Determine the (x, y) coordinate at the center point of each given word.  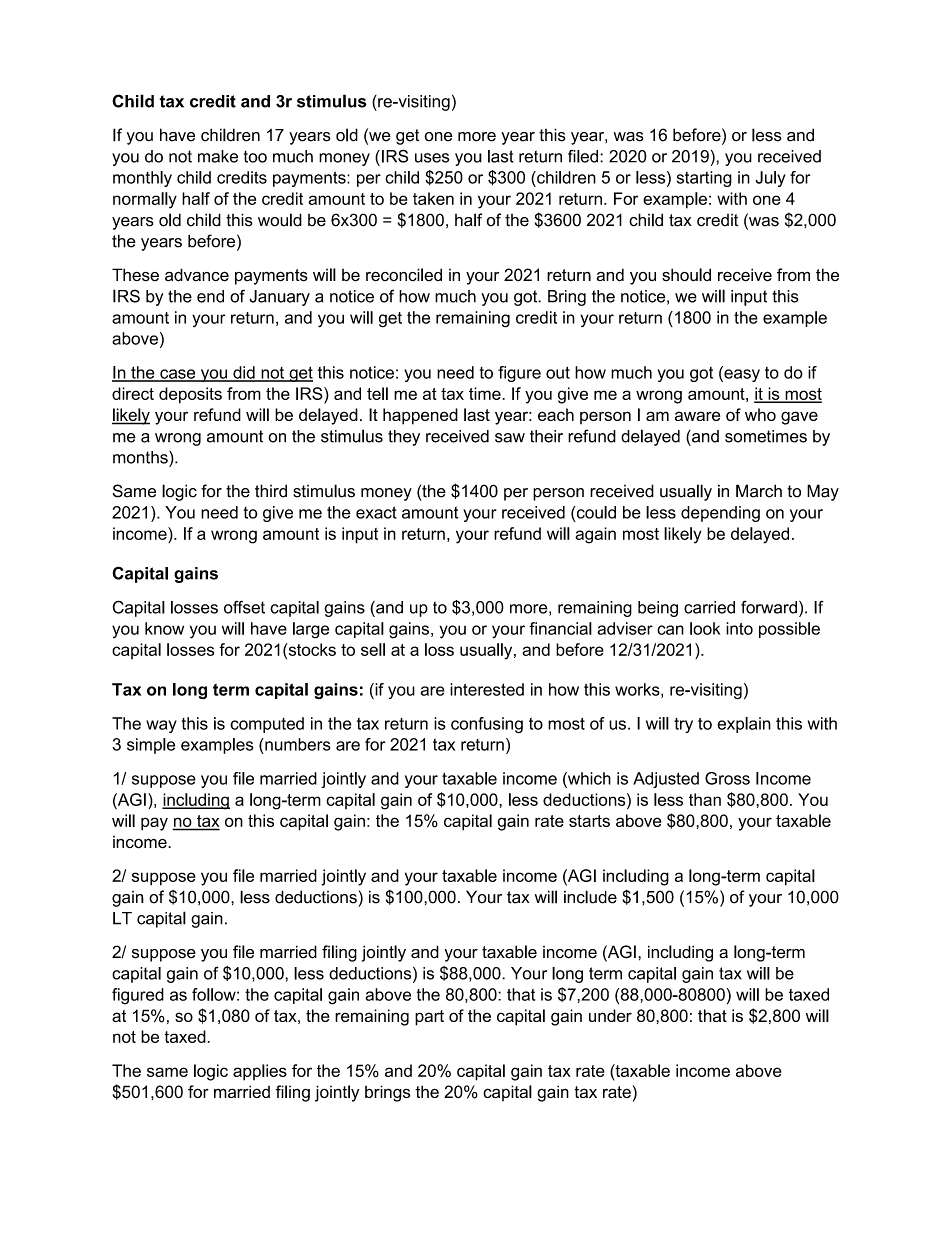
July (770, 179)
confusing (487, 725)
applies (260, 1072)
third (271, 491)
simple (151, 746)
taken (433, 198)
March (759, 491)
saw (510, 438)
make (218, 156)
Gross (727, 778)
